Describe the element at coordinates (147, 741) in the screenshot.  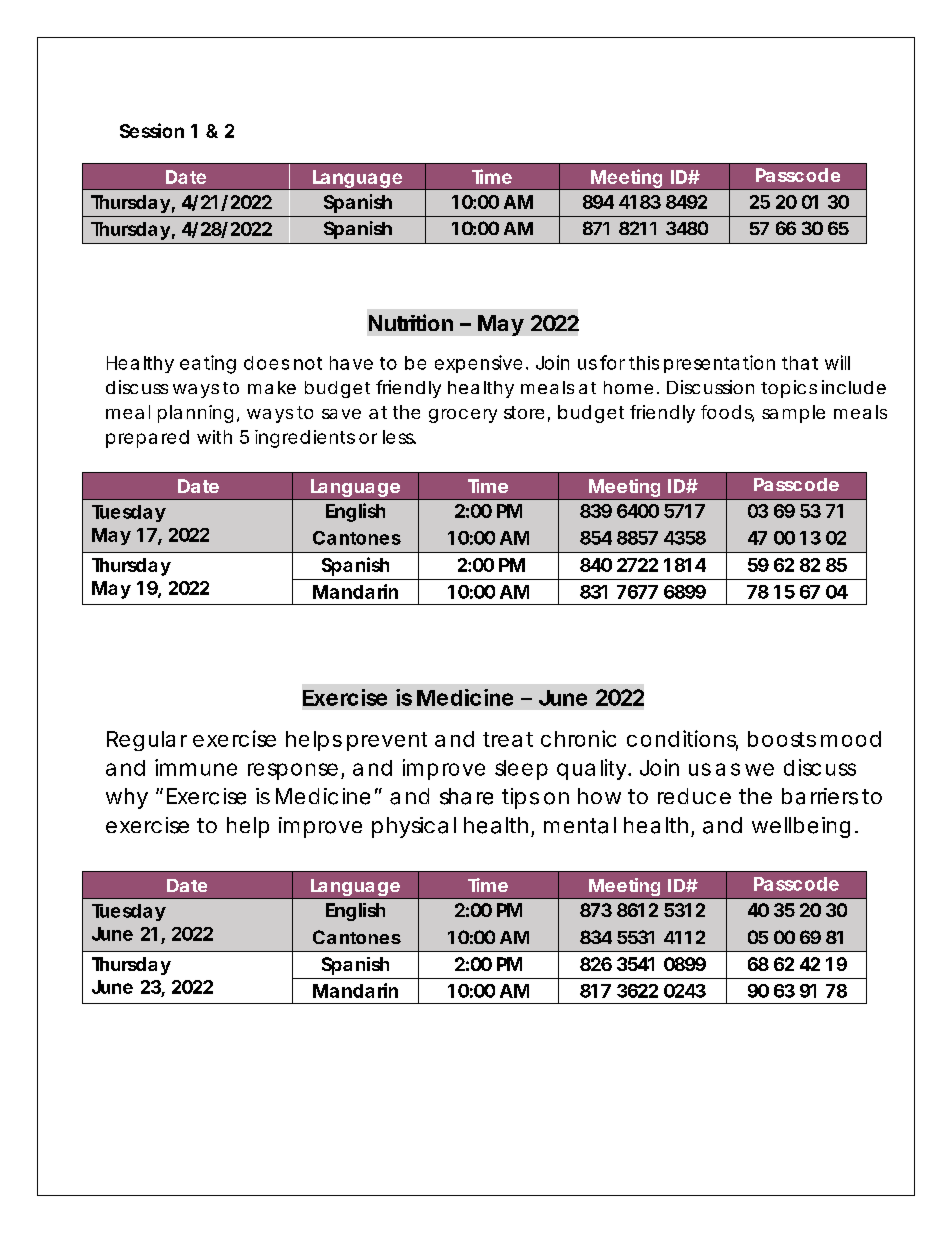
I see `Regular` at that location.
